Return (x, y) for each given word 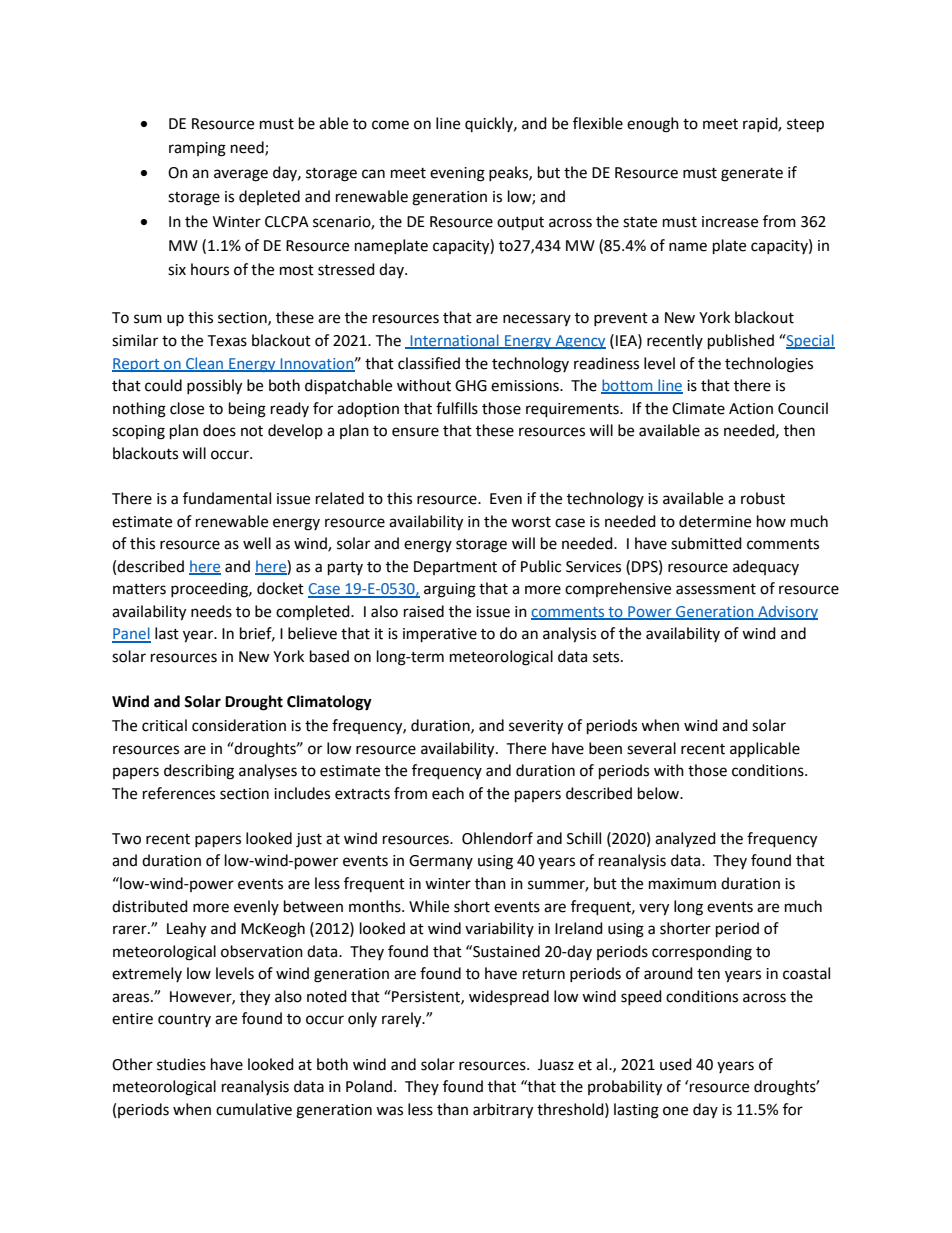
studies (181, 1064)
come (390, 125)
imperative (440, 635)
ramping (197, 149)
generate (752, 175)
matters (139, 589)
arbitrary (503, 1111)
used (676, 1064)
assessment (716, 589)
